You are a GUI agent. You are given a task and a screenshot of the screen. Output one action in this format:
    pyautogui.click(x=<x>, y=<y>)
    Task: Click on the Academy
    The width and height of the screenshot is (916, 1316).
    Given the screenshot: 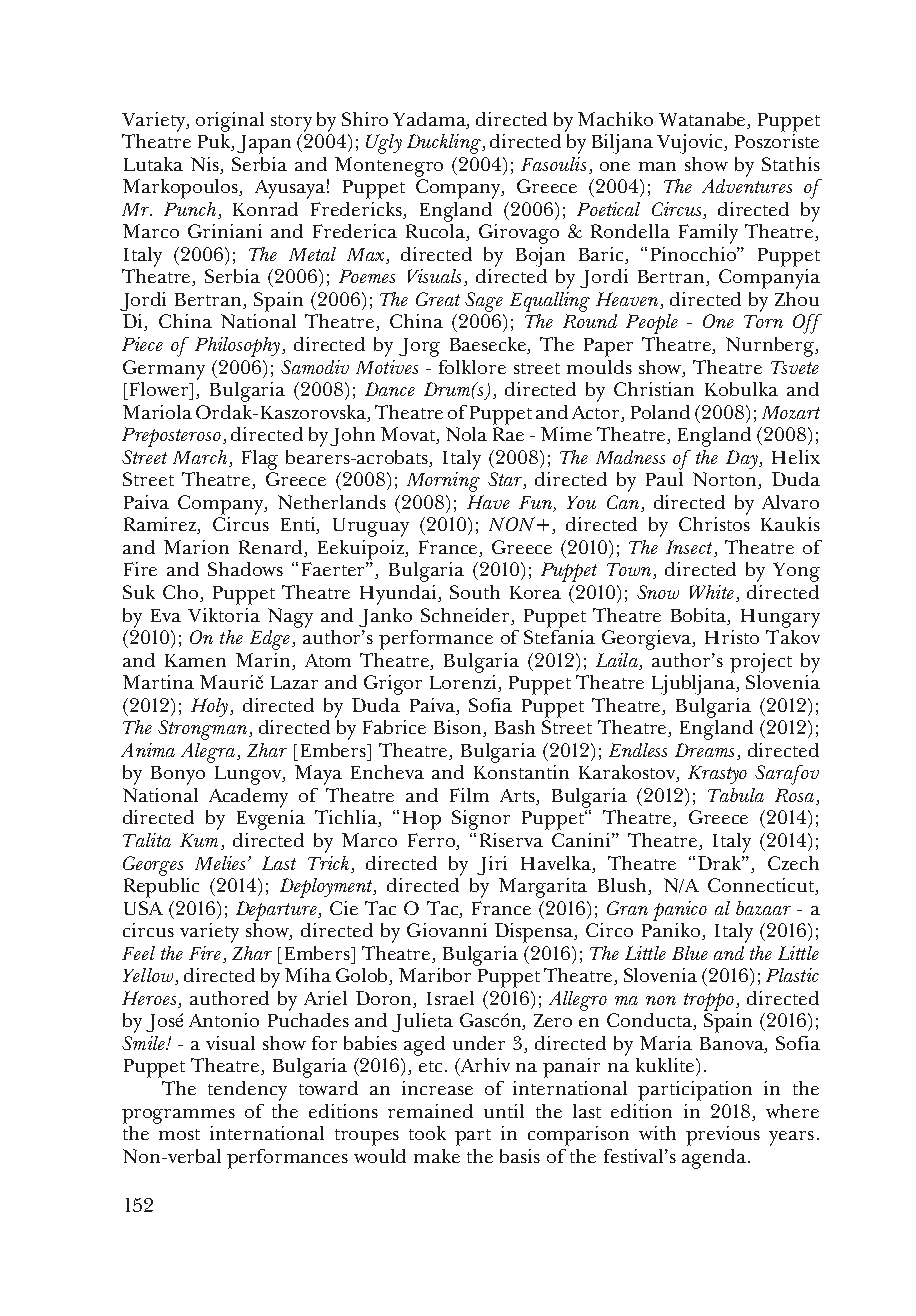 What is the action you would take?
    pyautogui.click(x=248, y=798)
